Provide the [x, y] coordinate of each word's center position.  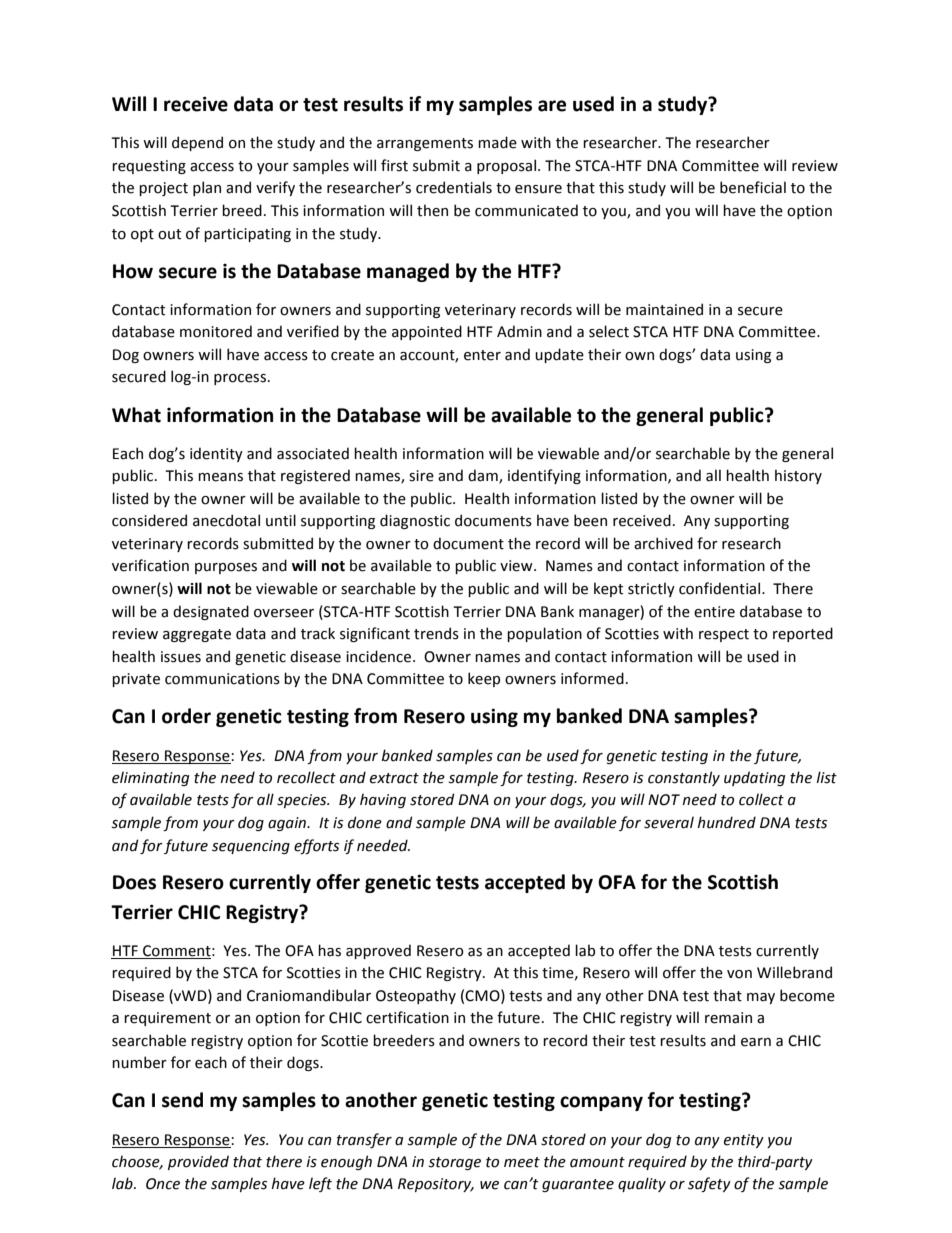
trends [436, 633]
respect [724, 635]
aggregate [197, 635]
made [497, 142]
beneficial [753, 187]
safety [709, 1184]
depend [197, 143]
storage [454, 1163]
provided [198, 1162]
